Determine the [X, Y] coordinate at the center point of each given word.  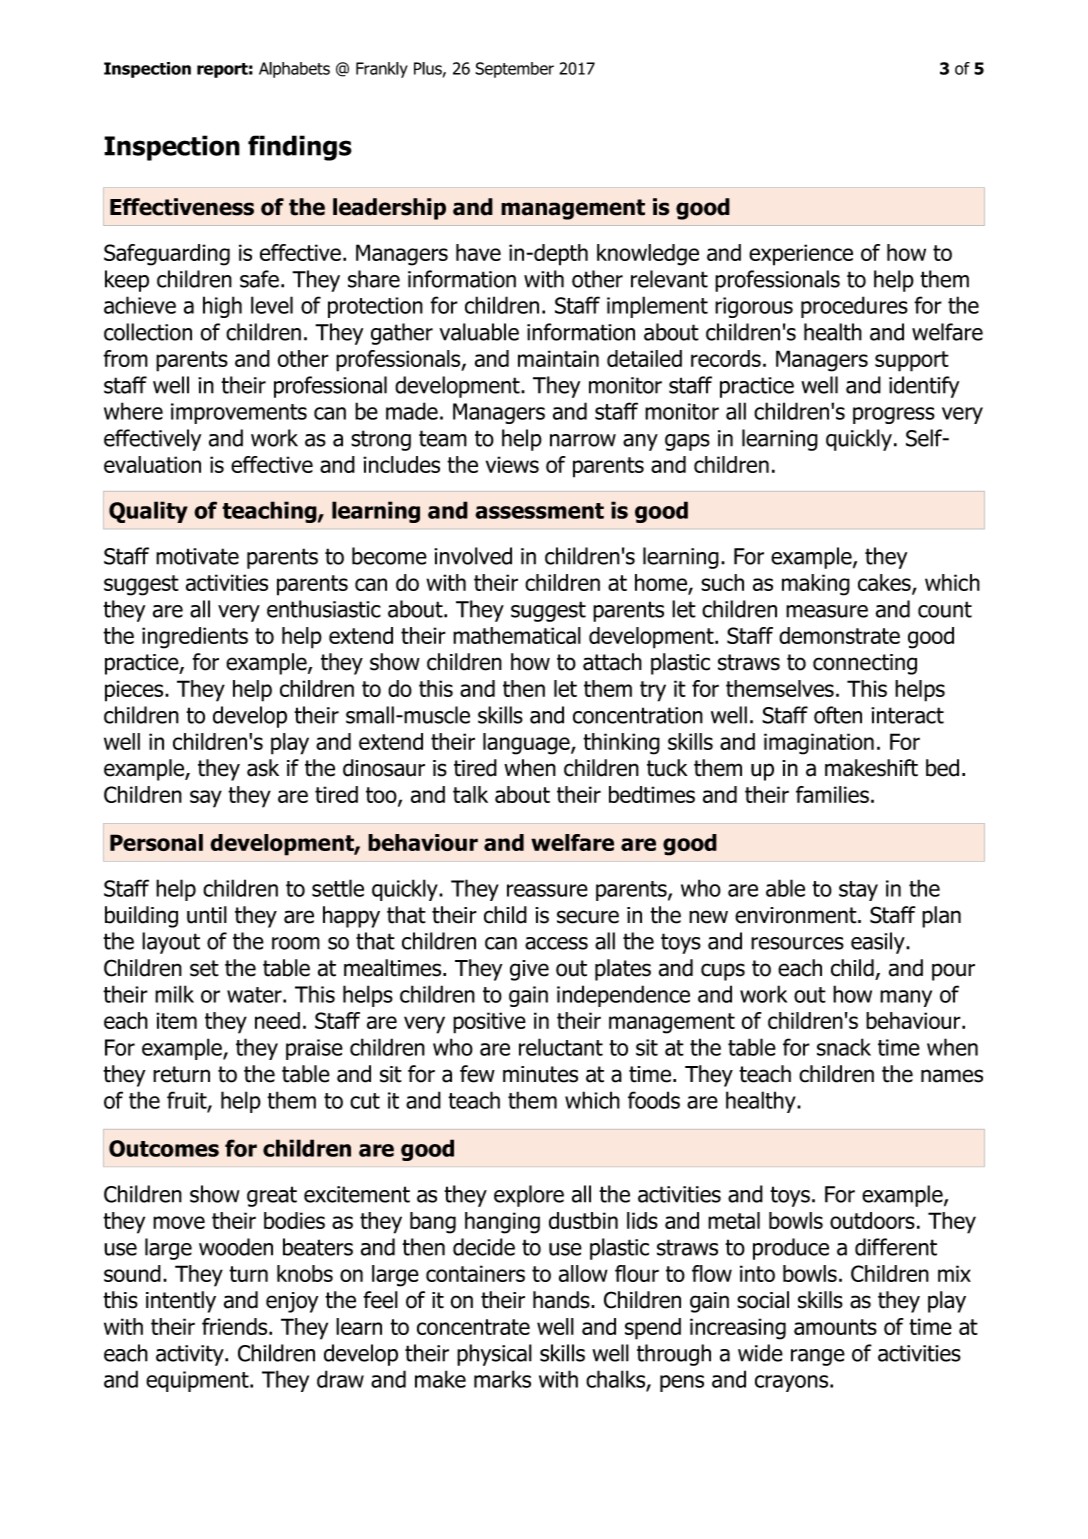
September [514, 70]
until [207, 915]
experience [801, 255]
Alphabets [294, 70]
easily [879, 943]
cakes [885, 584]
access [556, 943]
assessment [539, 511]
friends [236, 1326]
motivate [197, 556]
